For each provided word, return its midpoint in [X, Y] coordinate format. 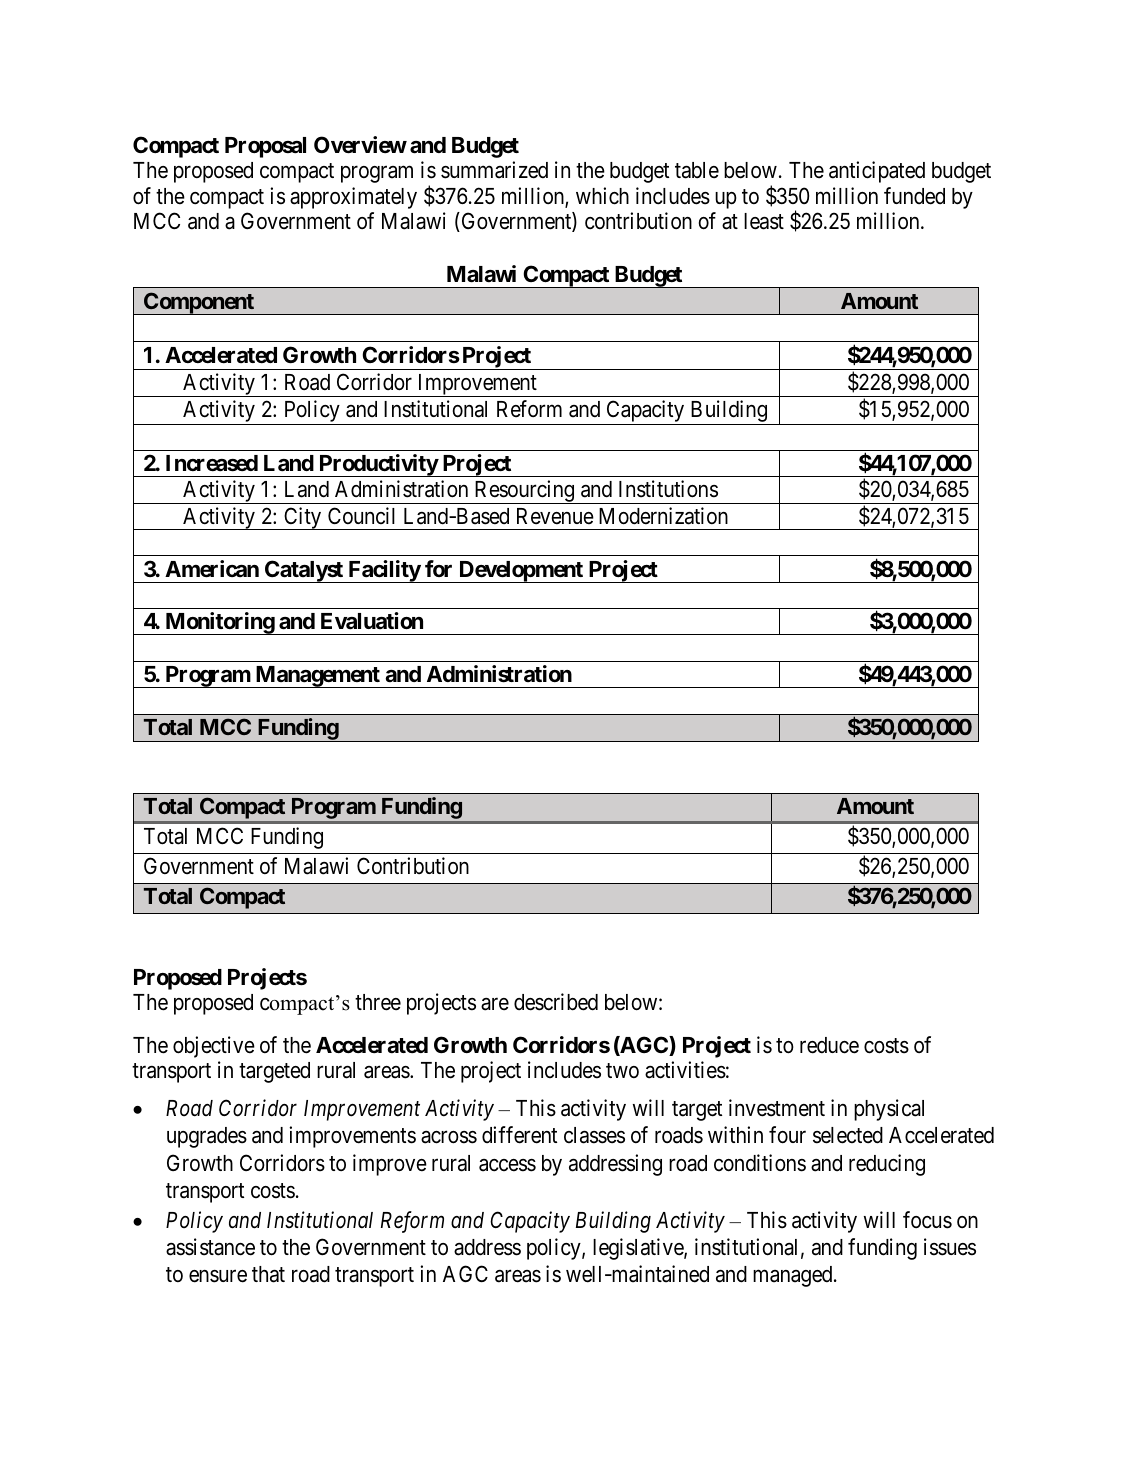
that [268, 1274]
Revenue [555, 516]
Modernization [663, 516]
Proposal [265, 147]
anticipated [877, 172]
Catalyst [304, 571]
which [602, 196]
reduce [829, 1045]
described [556, 1002]
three [378, 1002]
